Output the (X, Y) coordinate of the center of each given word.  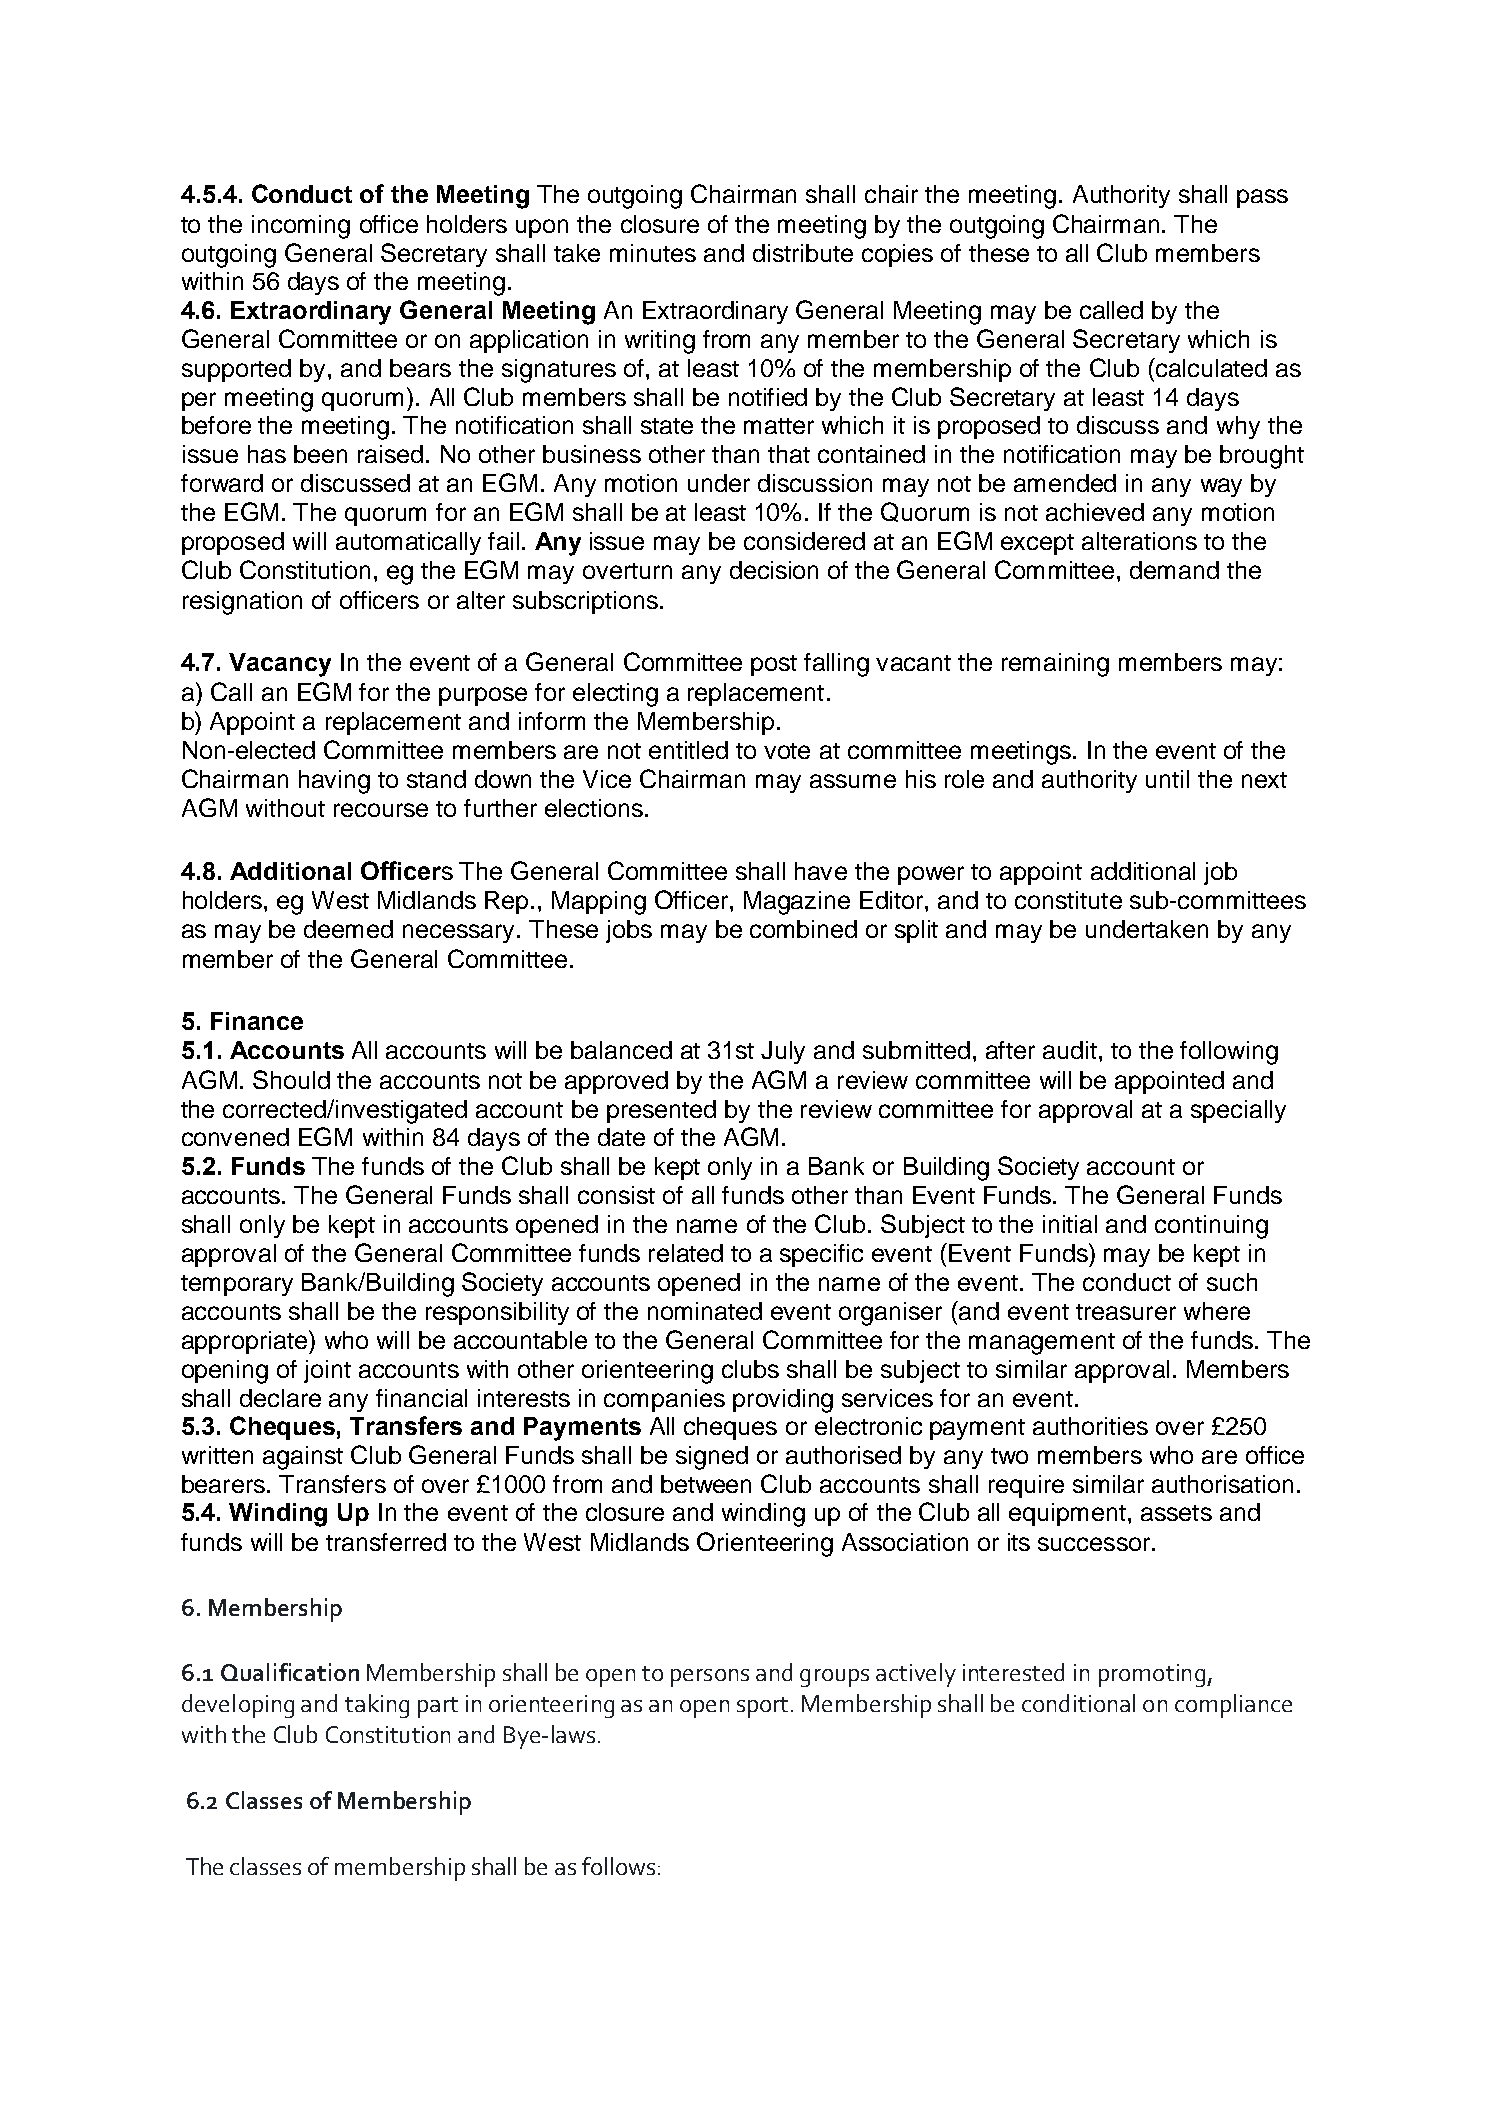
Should (291, 1079)
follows (618, 1866)
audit (1070, 1050)
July (783, 1052)
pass (1262, 198)
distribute (803, 253)
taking (377, 1706)
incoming (301, 227)
